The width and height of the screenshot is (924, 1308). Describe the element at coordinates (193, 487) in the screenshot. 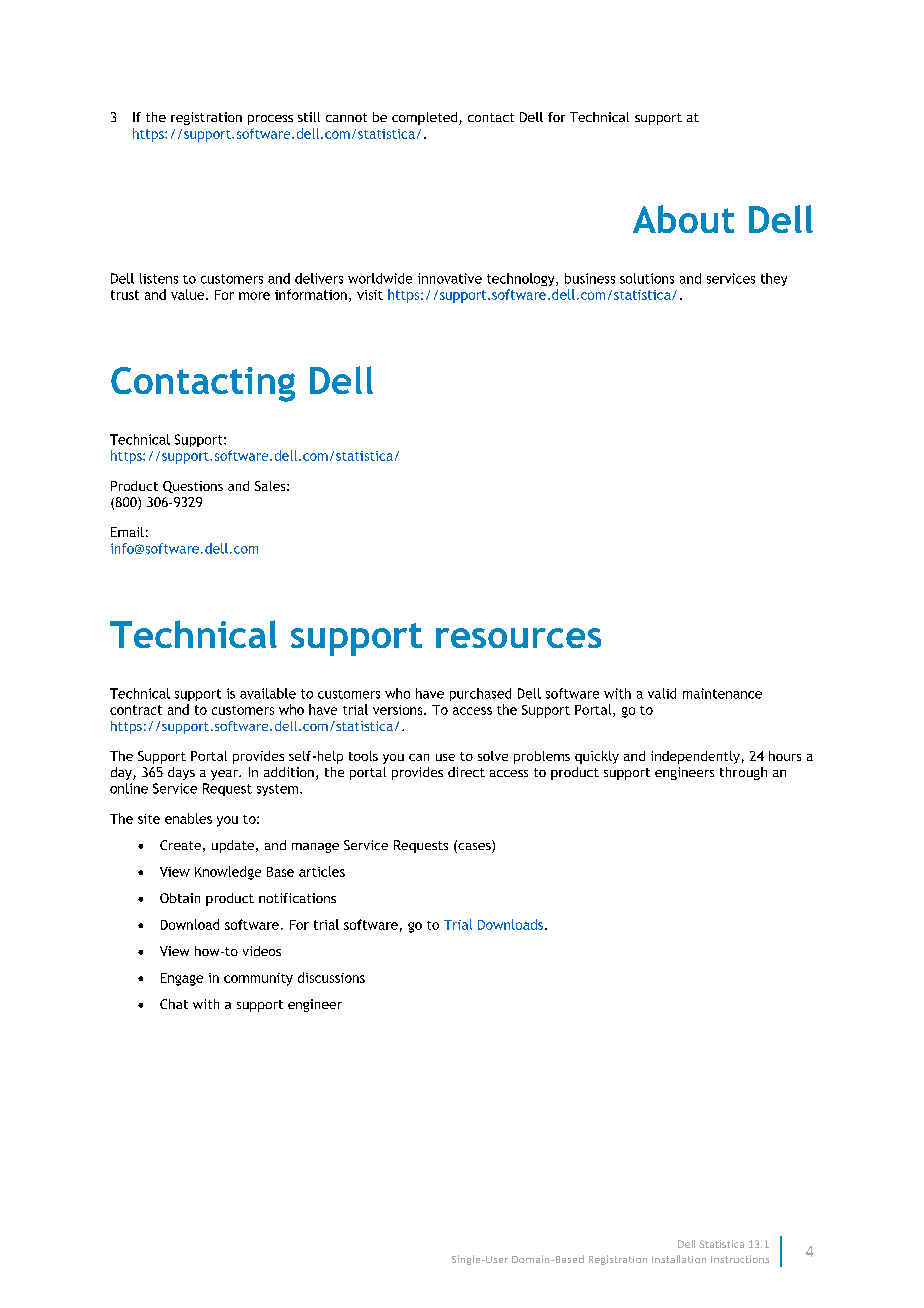

I see `Questions` at that location.
